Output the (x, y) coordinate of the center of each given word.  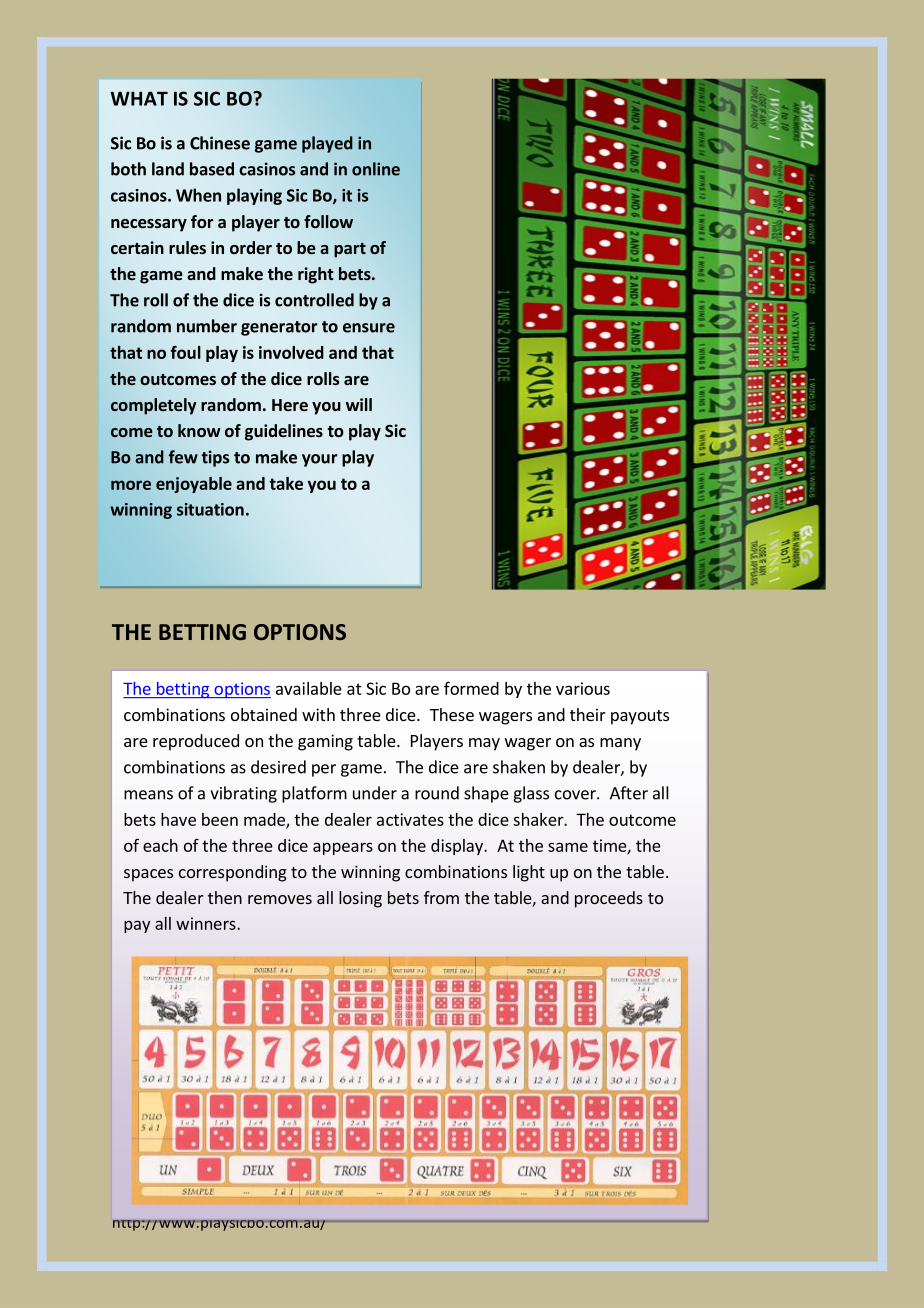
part (350, 250)
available (309, 688)
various (583, 688)
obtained (264, 714)
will (359, 404)
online (376, 169)
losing (360, 899)
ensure (369, 328)
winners (207, 923)
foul (185, 352)
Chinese (220, 143)
